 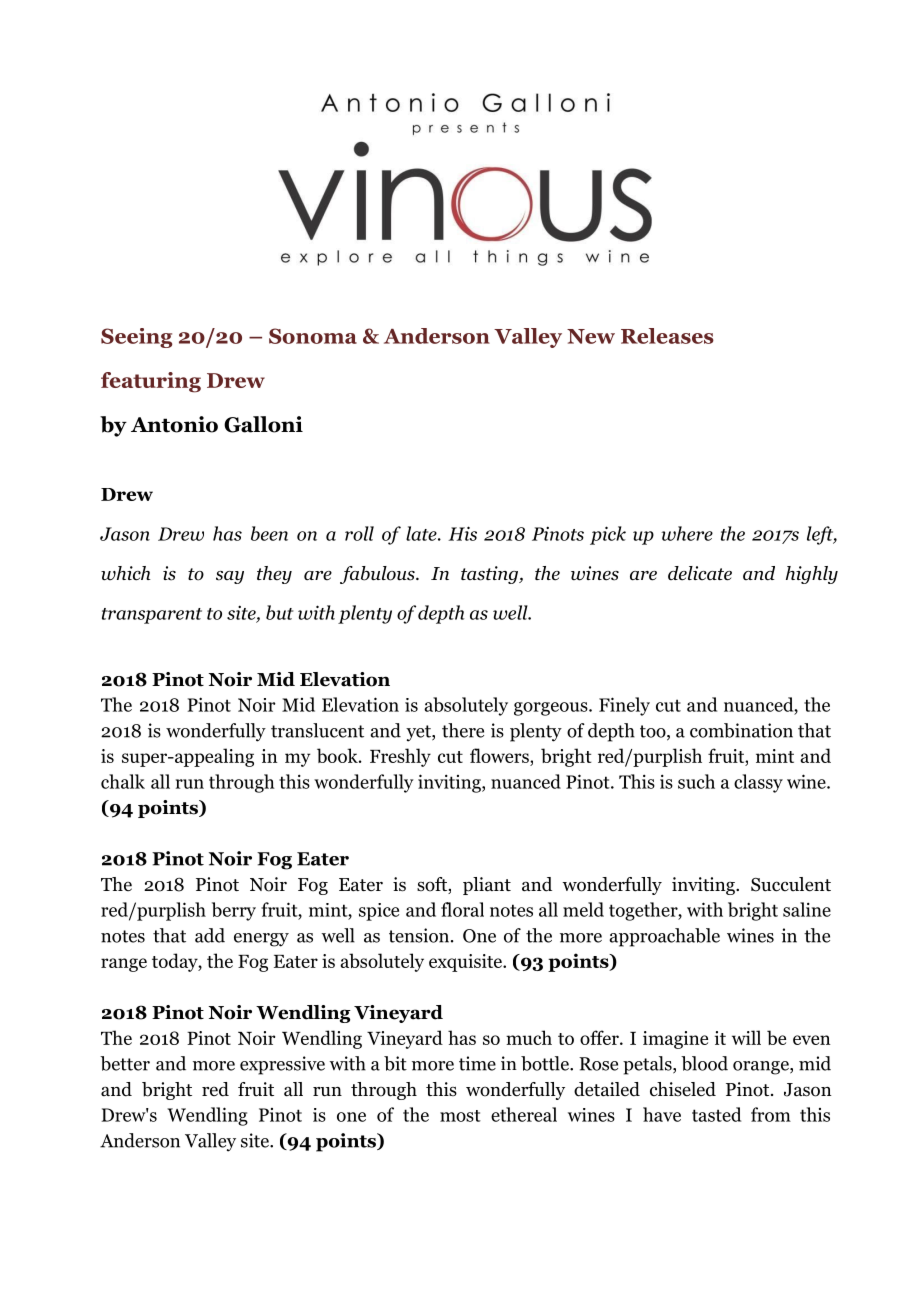 What do you see at coordinates (123, 781) in the screenshot?
I see `chalk` at bounding box center [123, 781].
